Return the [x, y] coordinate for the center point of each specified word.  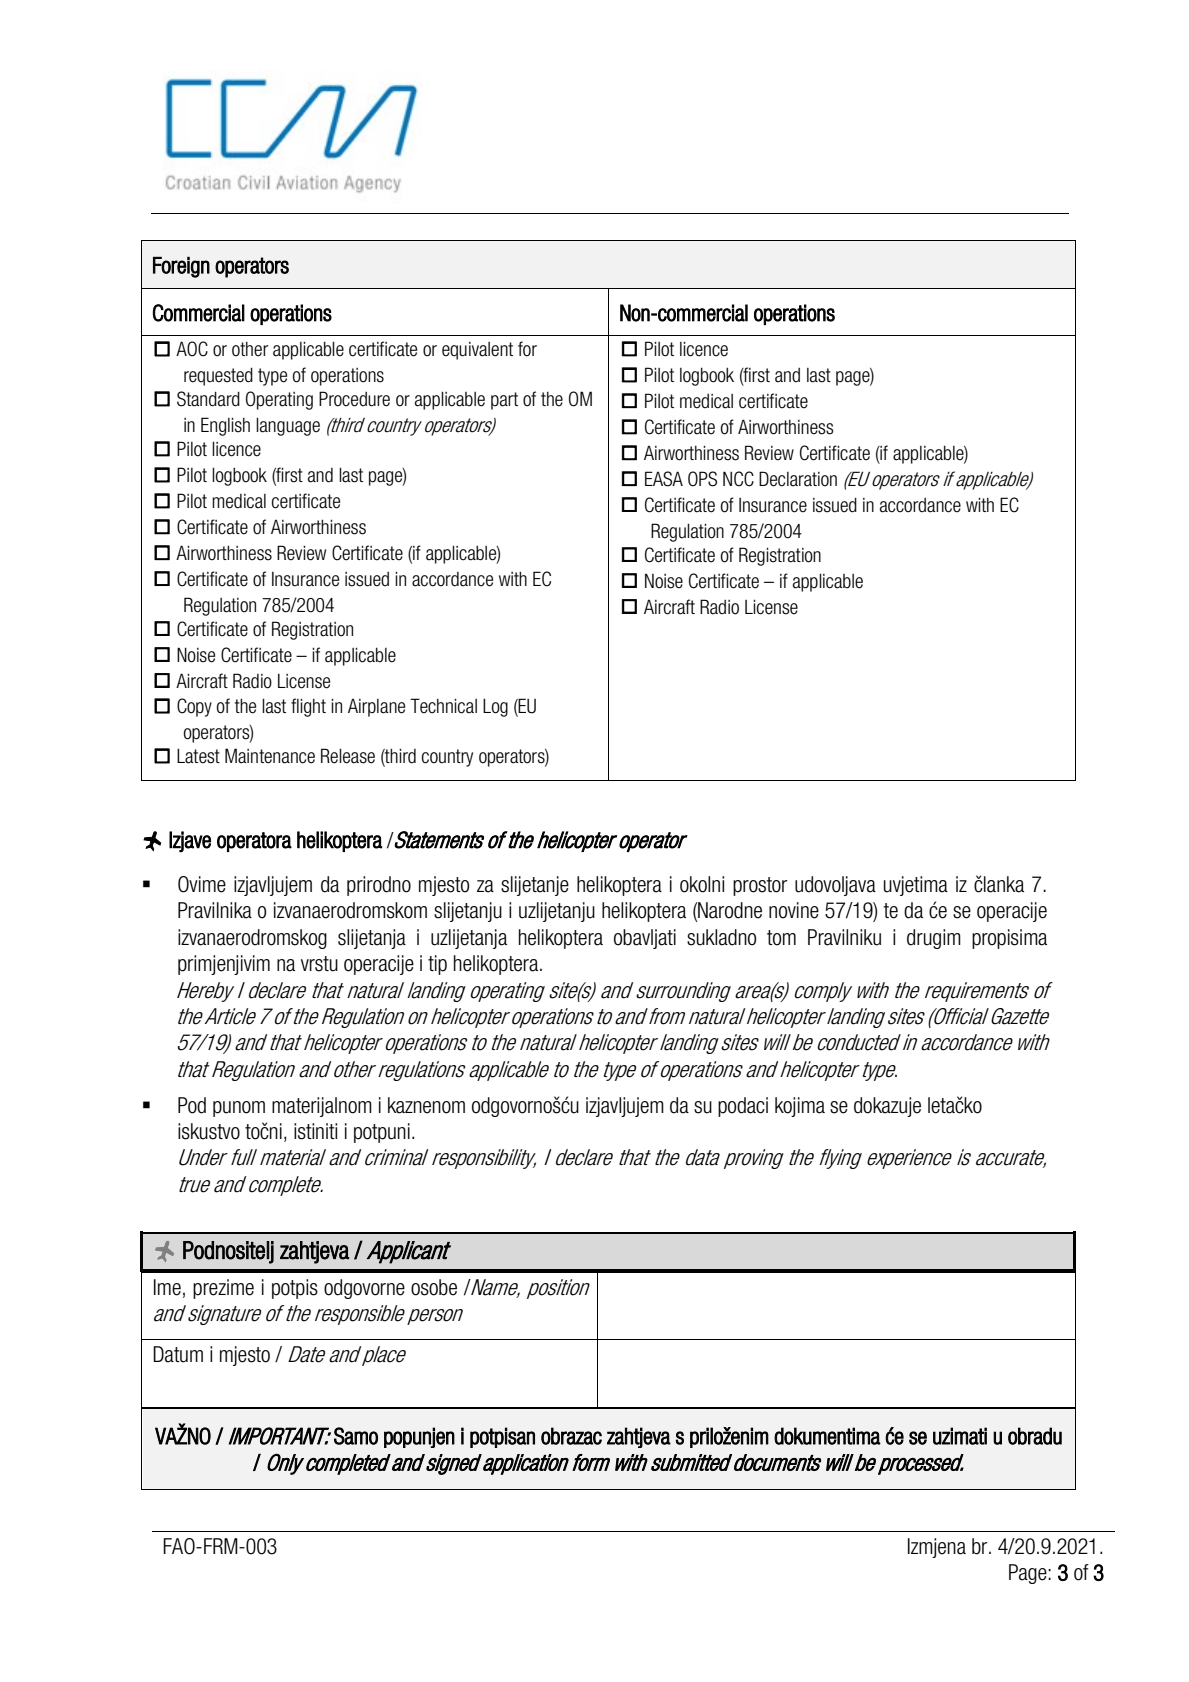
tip [437, 965]
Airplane [376, 708]
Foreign [181, 267]
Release [348, 756]
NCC [738, 479]
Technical [443, 706]
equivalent [477, 351]
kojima [800, 1107]
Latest [198, 756]
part [504, 401]
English [225, 426]
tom [781, 938]
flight [308, 707]
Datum [178, 1354]
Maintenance [270, 756]
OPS [702, 479]
